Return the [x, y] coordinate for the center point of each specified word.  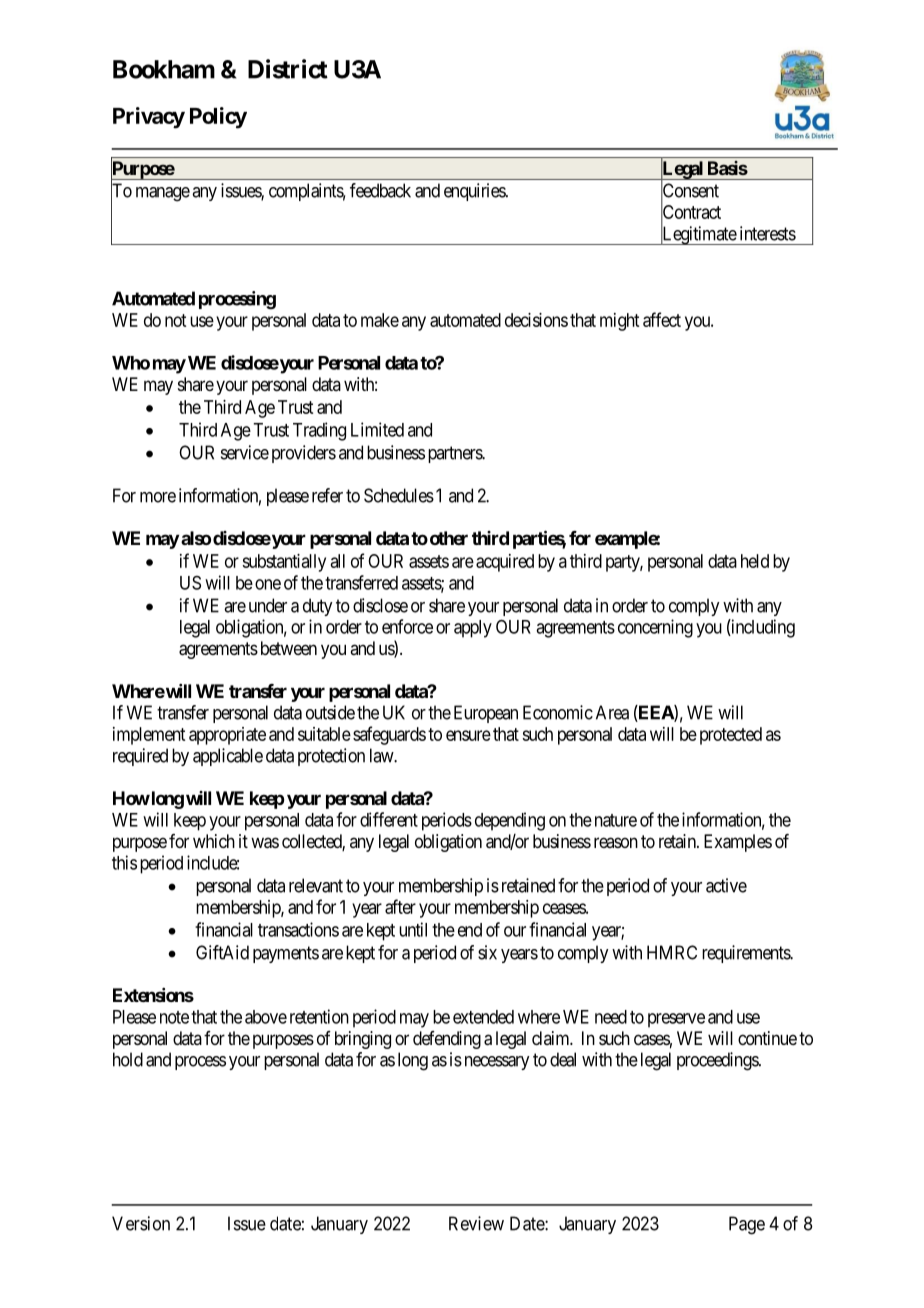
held [755, 561]
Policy [218, 118]
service [245, 452]
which [214, 841]
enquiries [475, 192]
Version [141, 1223]
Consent [690, 191]
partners [456, 454]
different [389, 819]
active [726, 885]
